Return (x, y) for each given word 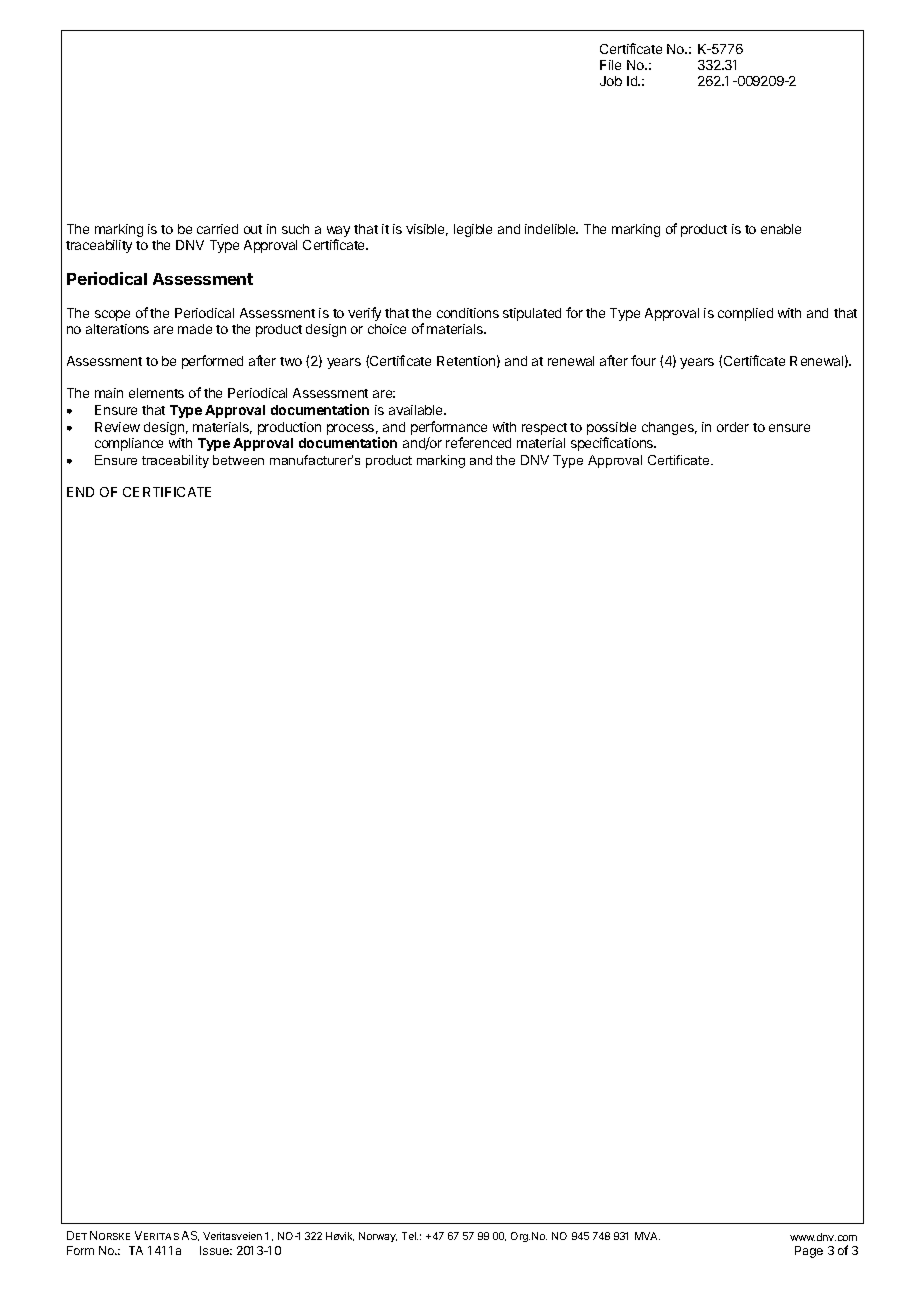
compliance (129, 444)
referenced (478, 442)
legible (473, 230)
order (733, 427)
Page (809, 1252)
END (80, 492)
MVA (647, 1236)
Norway (378, 1237)
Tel (410, 1236)
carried (217, 229)
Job (611, 81)
